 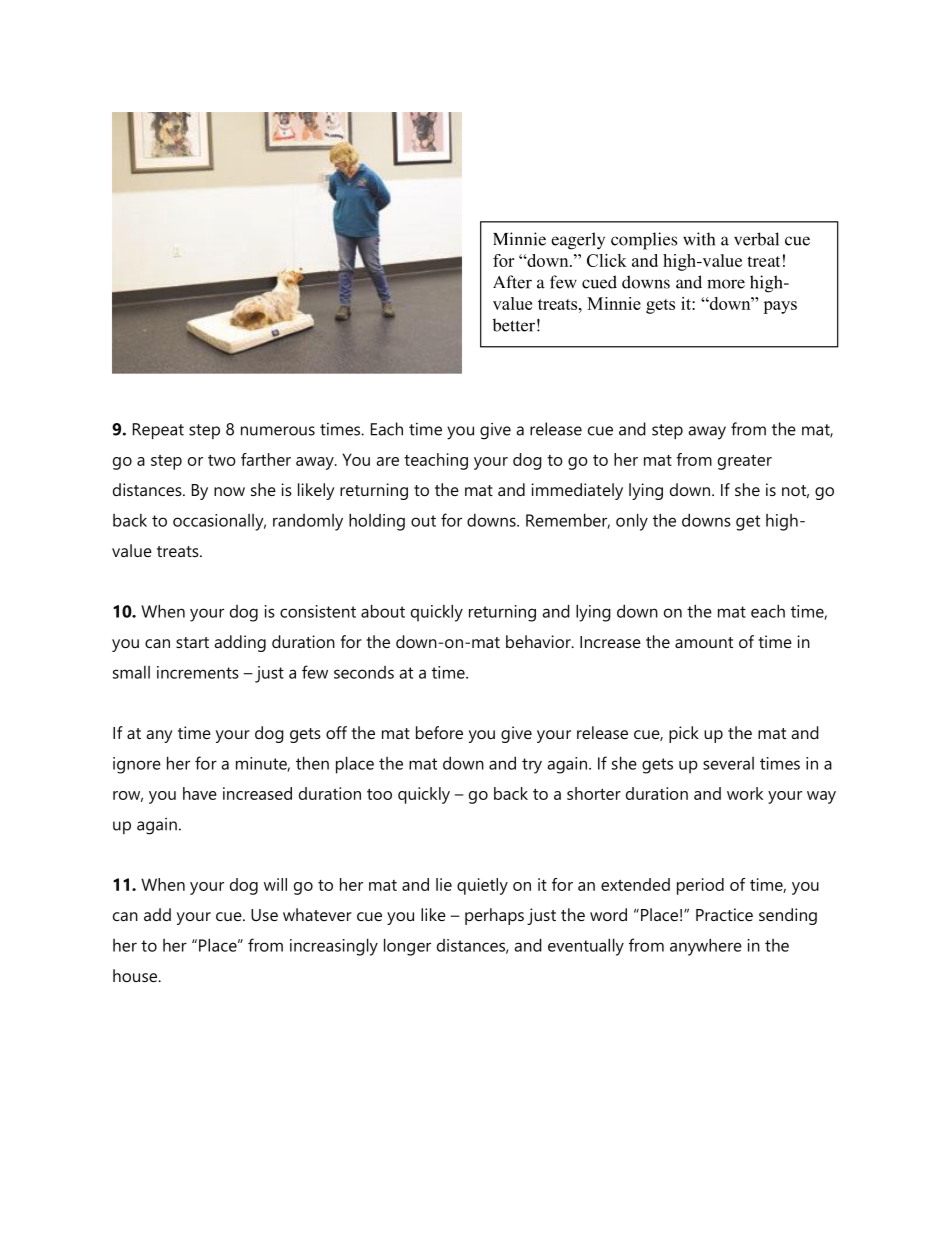 What do you see at coordinates (407, 947) in the page?
I see `longer` at bounding box center [407, 947].
